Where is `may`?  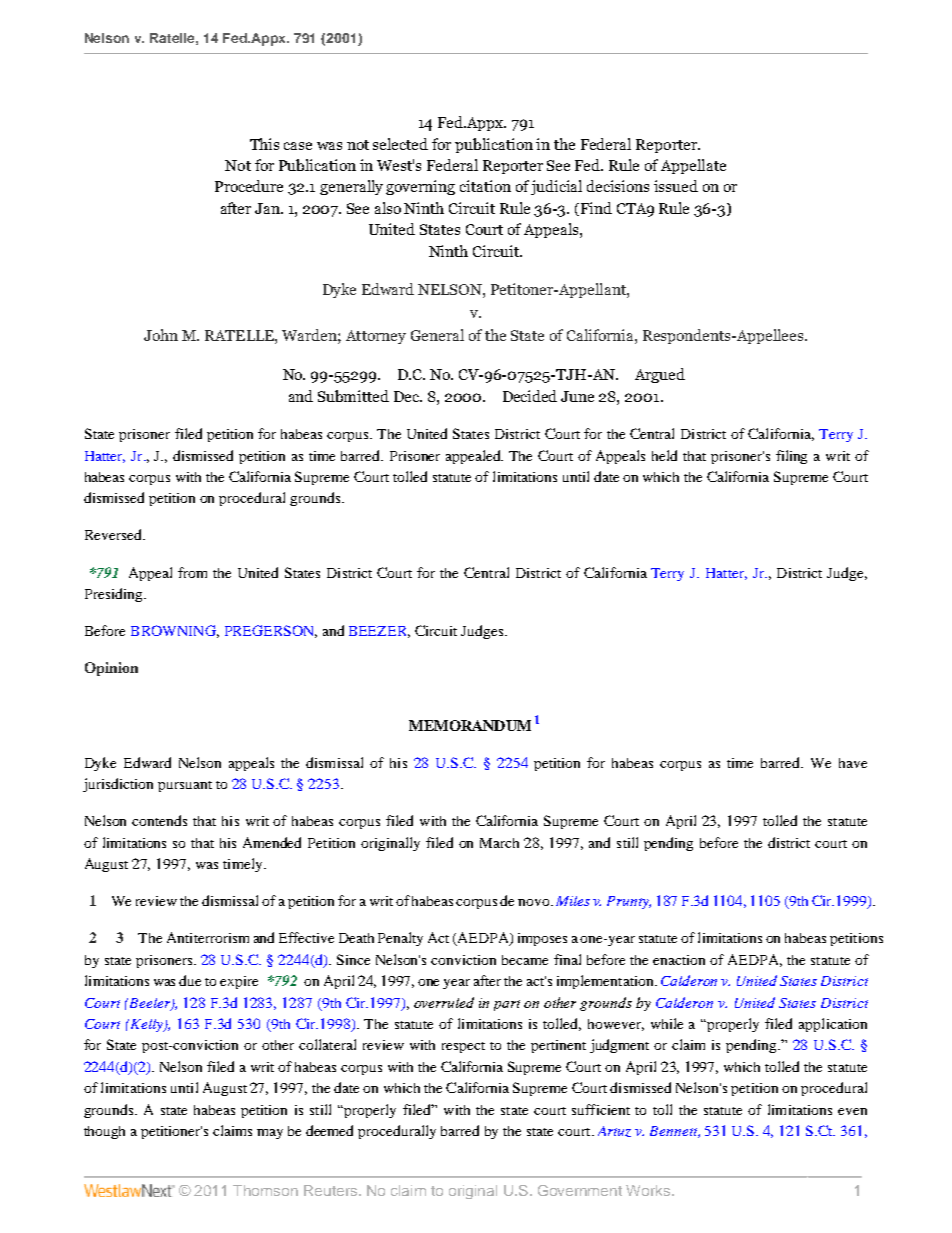 may is located at coordinates (270, 1134).
